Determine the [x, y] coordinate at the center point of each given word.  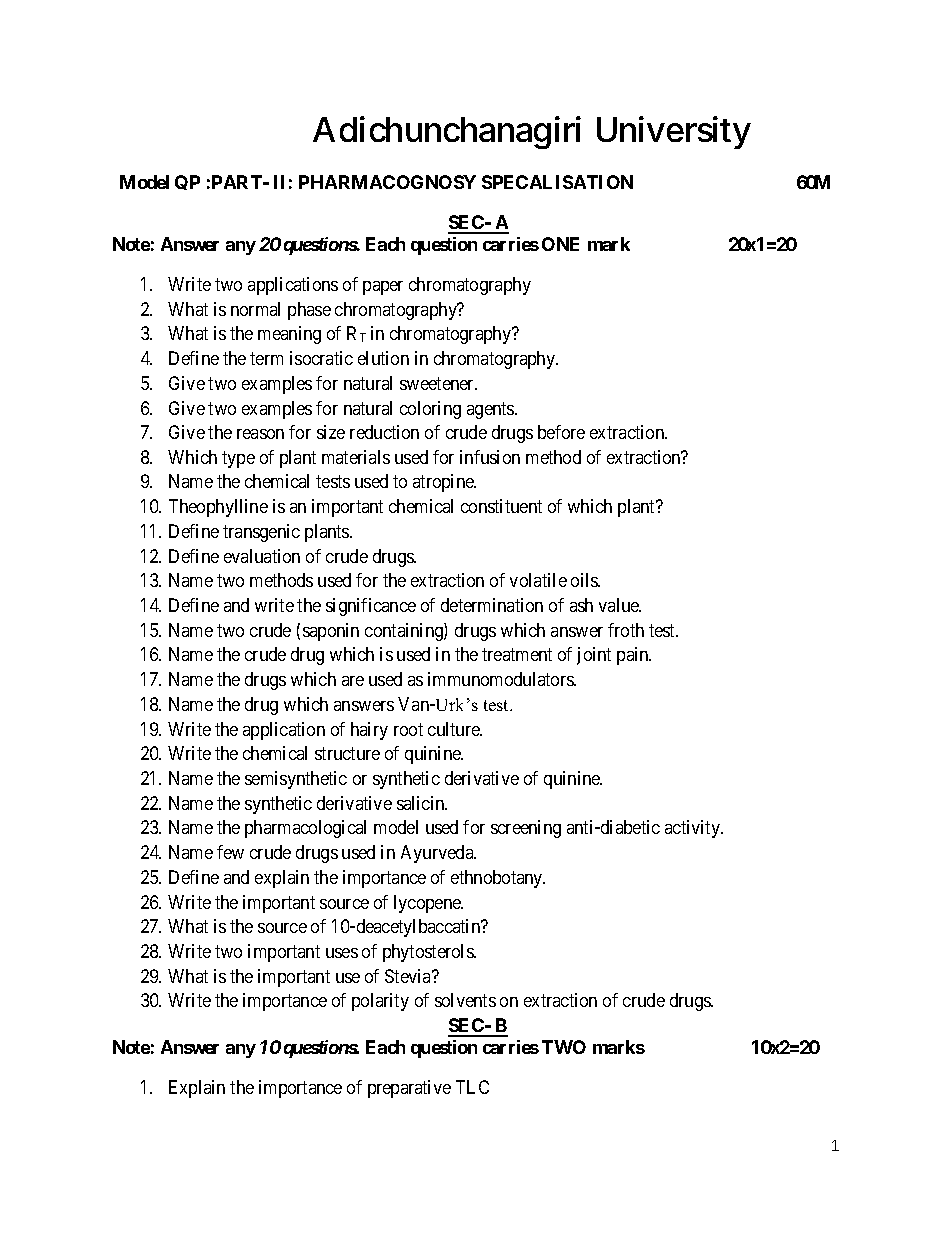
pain [634, 656]
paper [383, 288]
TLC [472, 1087]
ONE [560, 244]
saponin [331, 632]
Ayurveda [438, 854]
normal [255, 309]
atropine [444, 483]
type [238, 459]
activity [694, 829]
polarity [380, 1002]
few [230, 852]
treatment [517, 655]
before [561, 432]
